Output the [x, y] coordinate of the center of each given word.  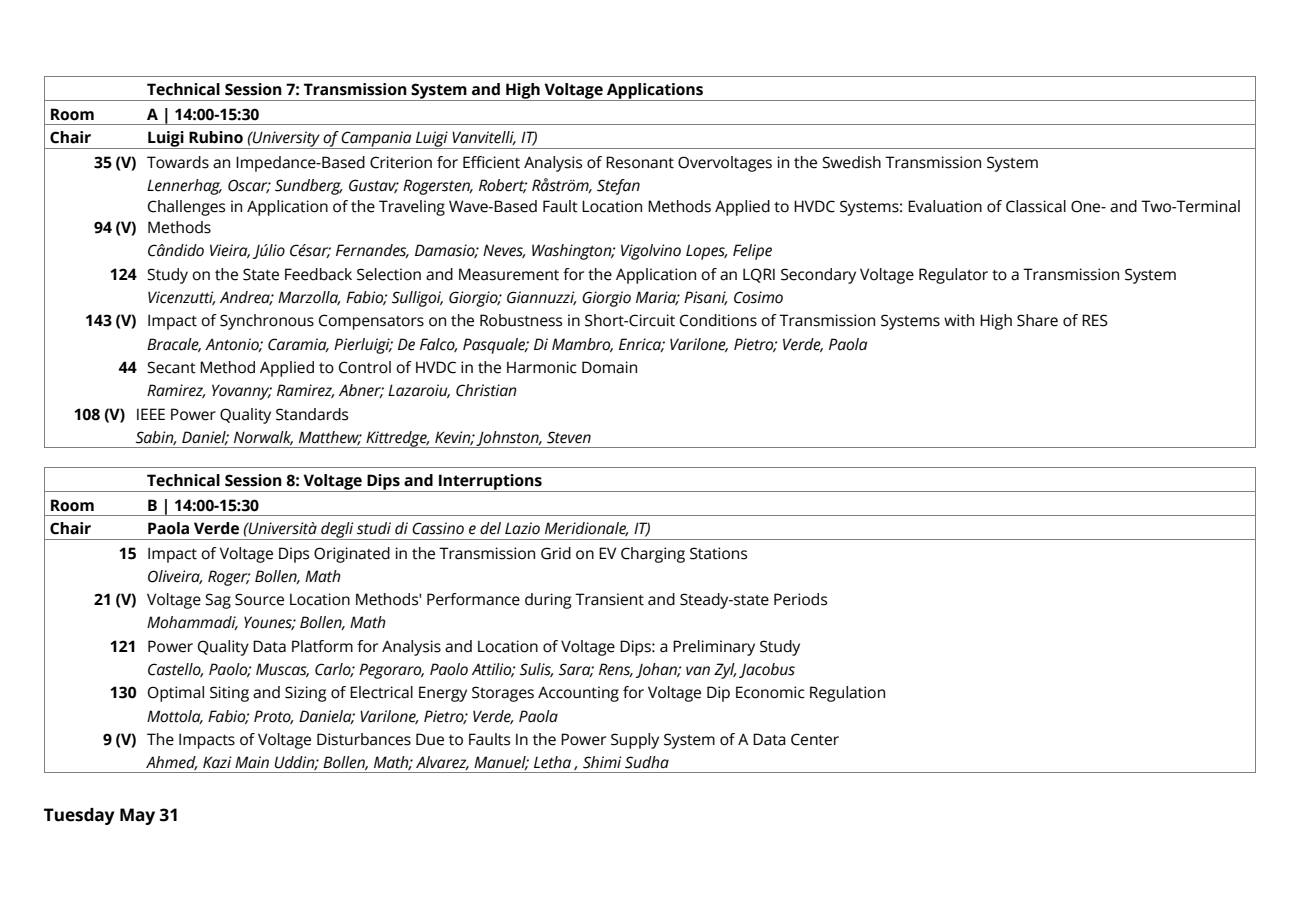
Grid [556, 553]
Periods [800, 599]
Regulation [847, 694]
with [959, 320]
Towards [178, 162]
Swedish [851, 162]
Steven [569, 437]
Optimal [176, 694]
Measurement [509, 274]
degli [337, 531]
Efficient [491, 162]
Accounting [578, 694]
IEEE [151, 414]
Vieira [230, 251]
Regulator [953, 276]
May [137, 816]
